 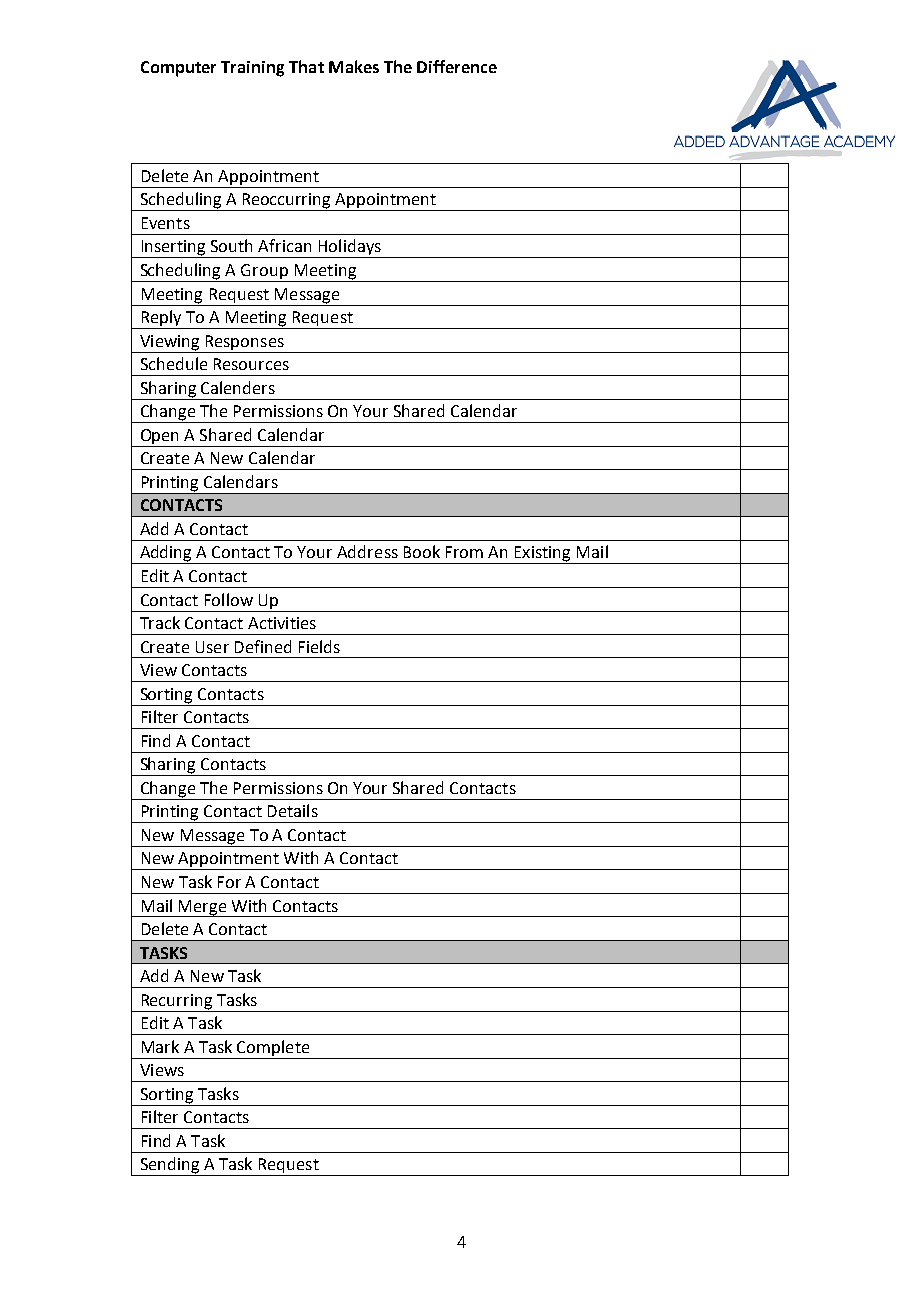 What do you see at coordinates (457, 66) in the screenshot?
I see `Difference` at bounding box center [457, 66].
